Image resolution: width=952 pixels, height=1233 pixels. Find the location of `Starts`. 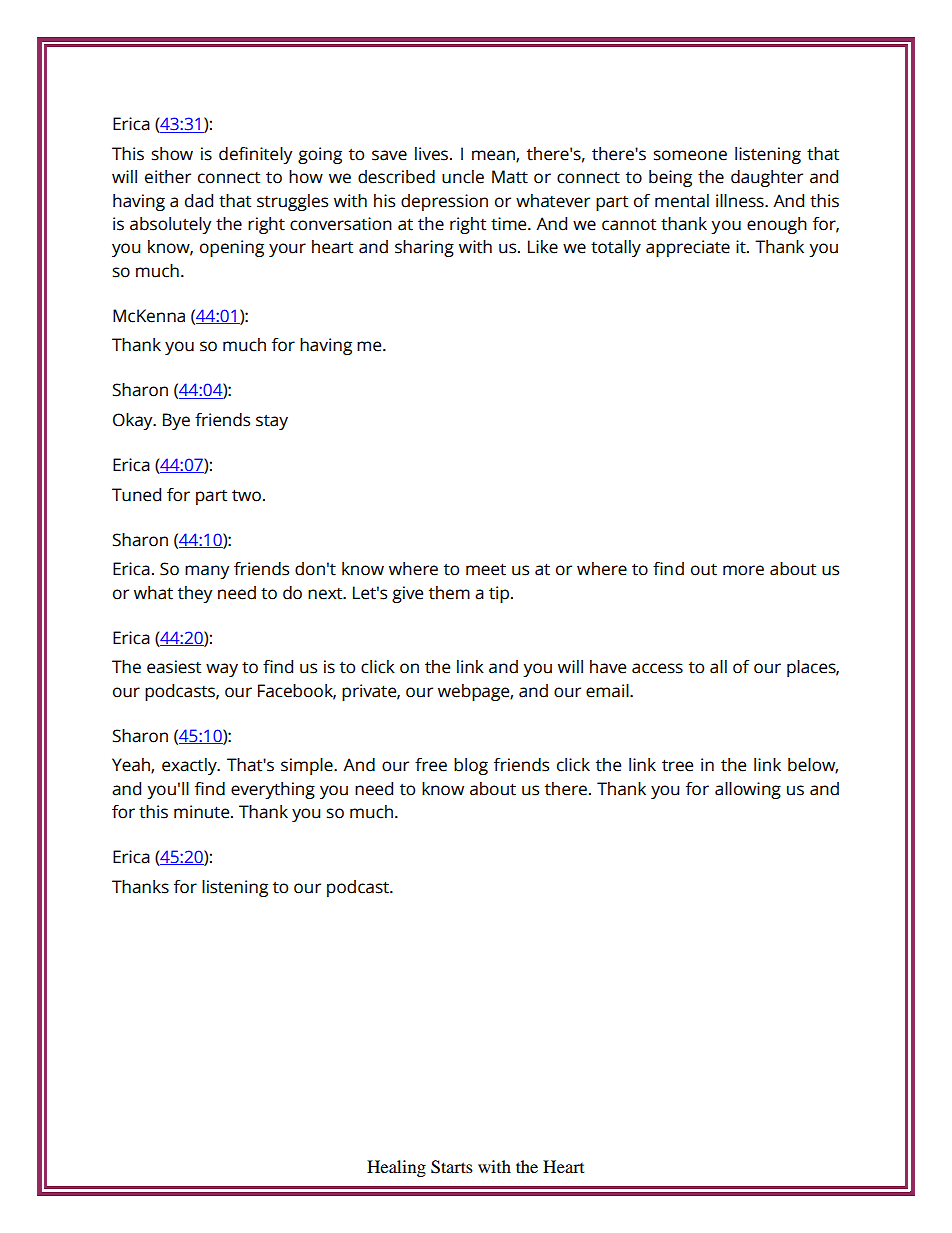

Starts is located at coordinates (452, 1167).
